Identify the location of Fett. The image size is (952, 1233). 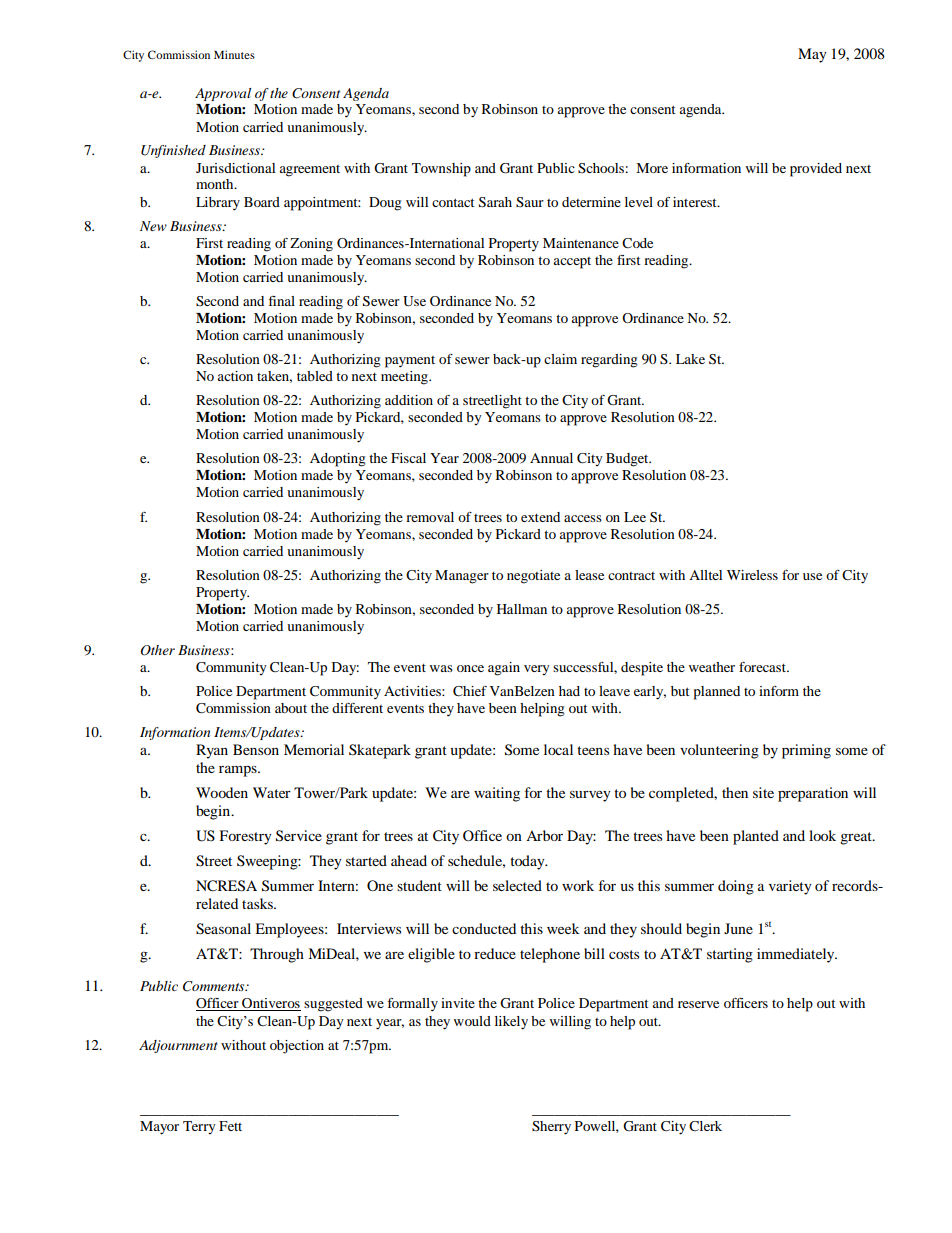
(230, 1126).
